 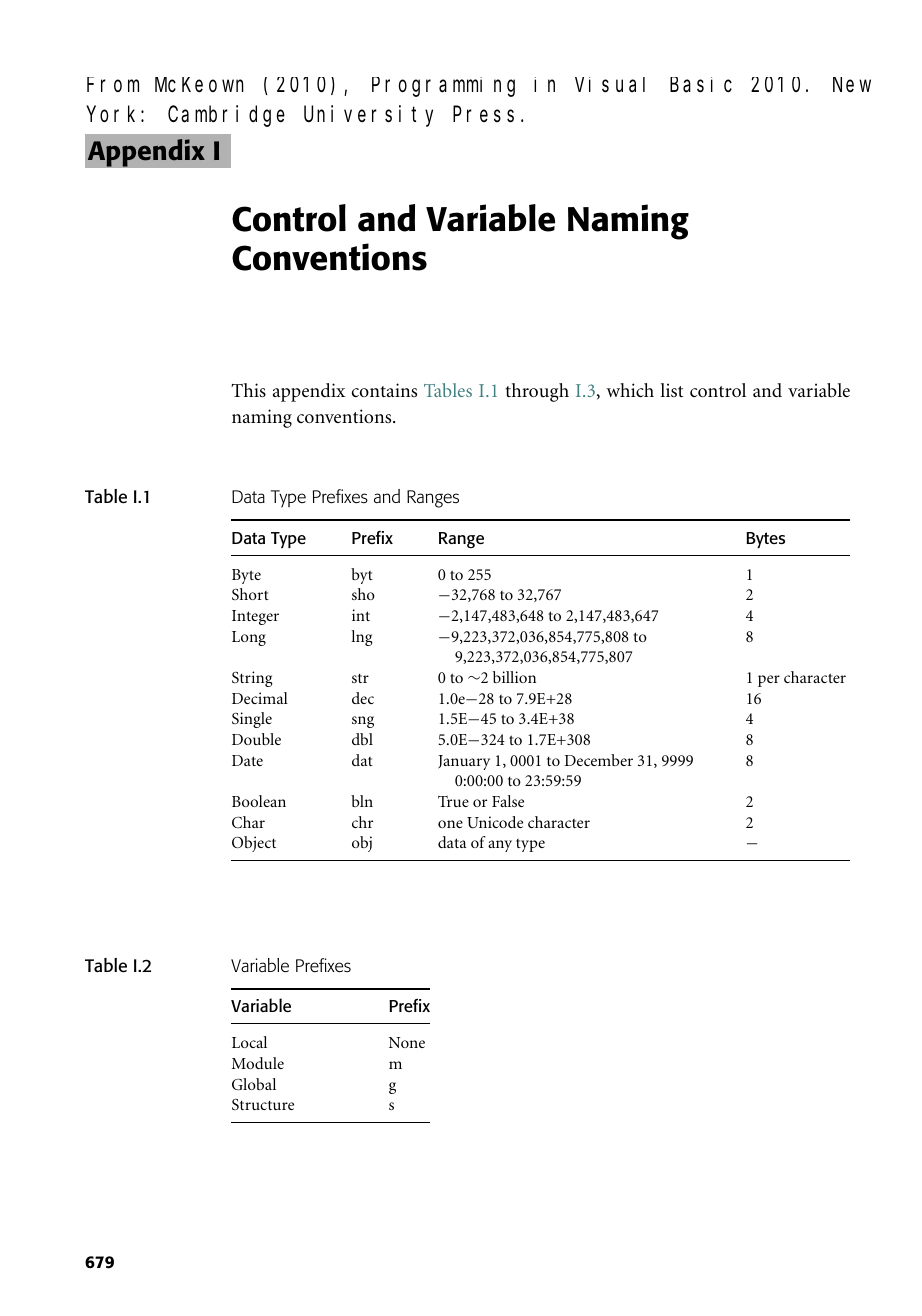 I want to click on January, so click(x=464, y=762).
